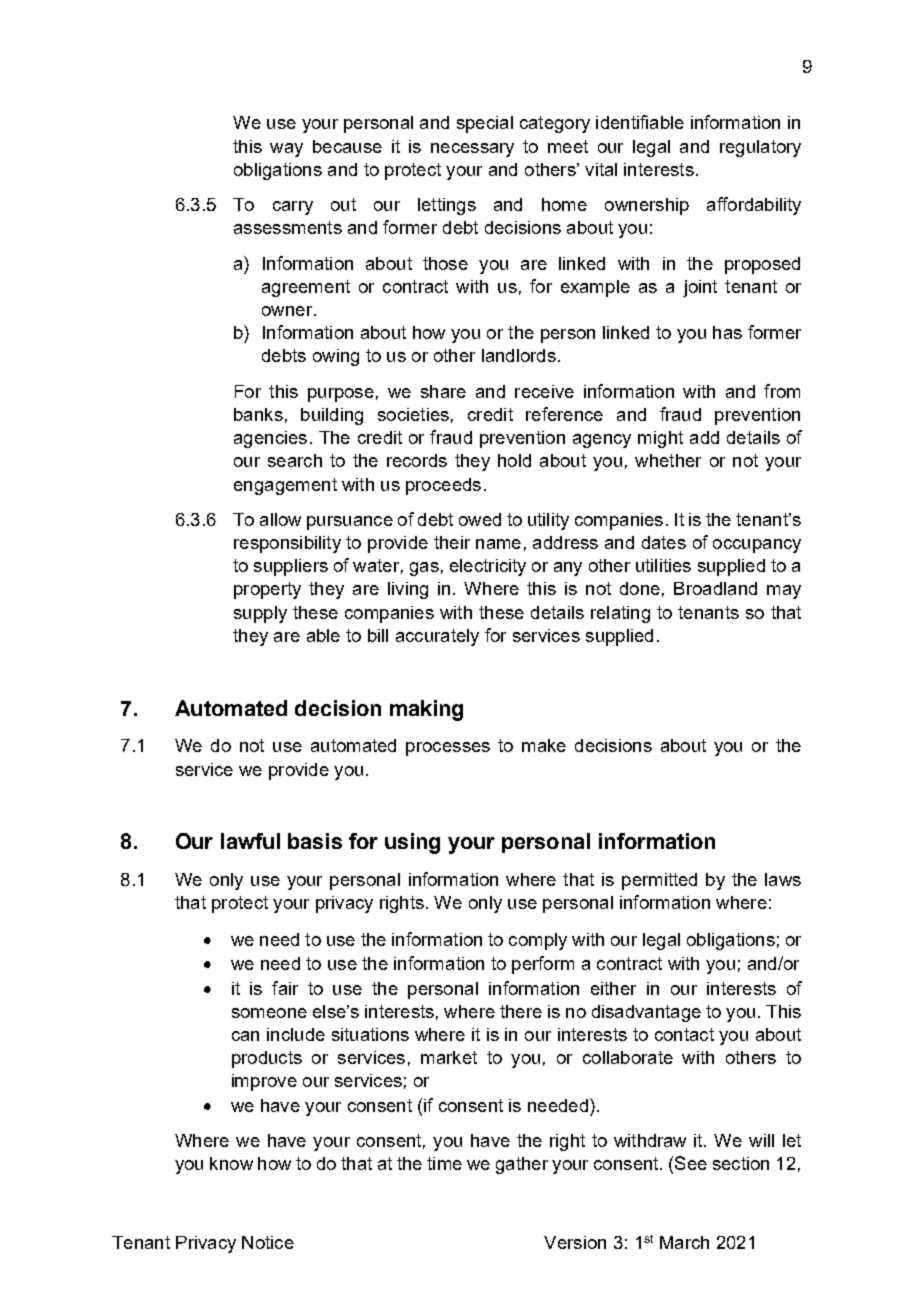  What do you see at coordinates (291, 567) in the screenshot?
I see `suppliers` at bounding box center [291, 567].
